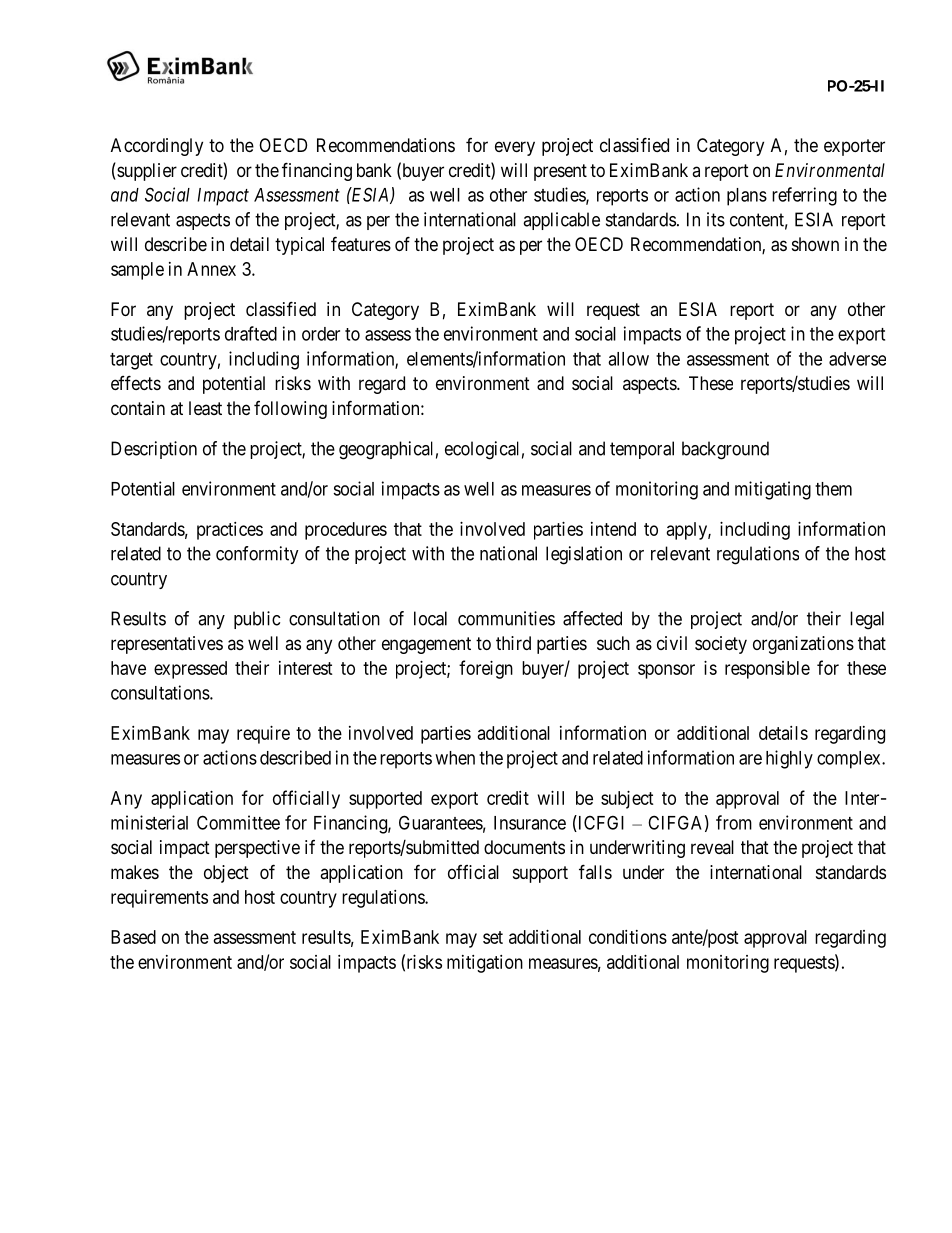 Image resolution: width=952 pixels, height=1233 pixels. I want to click on Based, so click(133, 937).
